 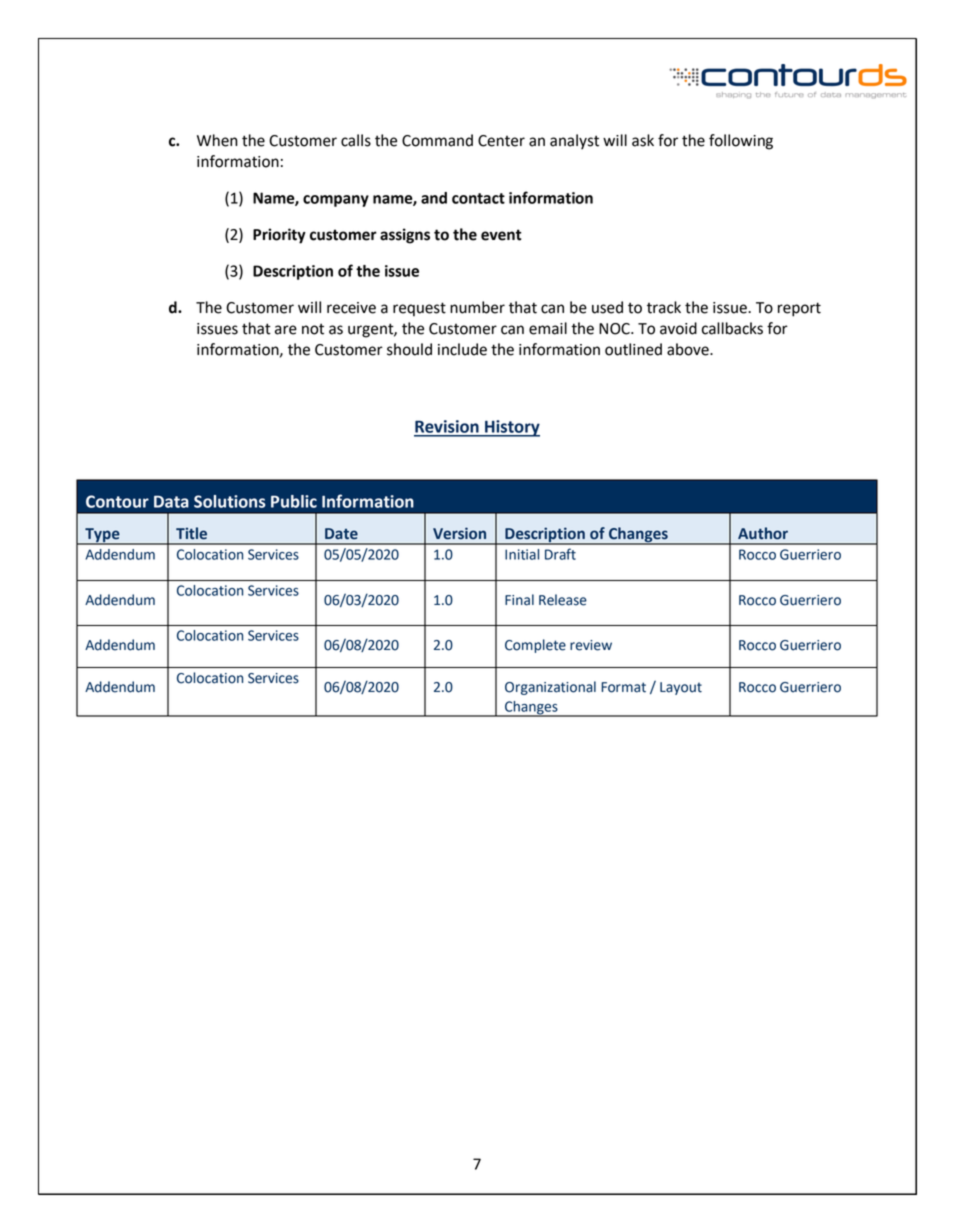 What do you see at coordinates (511, 428) in the document?
I see `History` at bounding box center [511, 428].
